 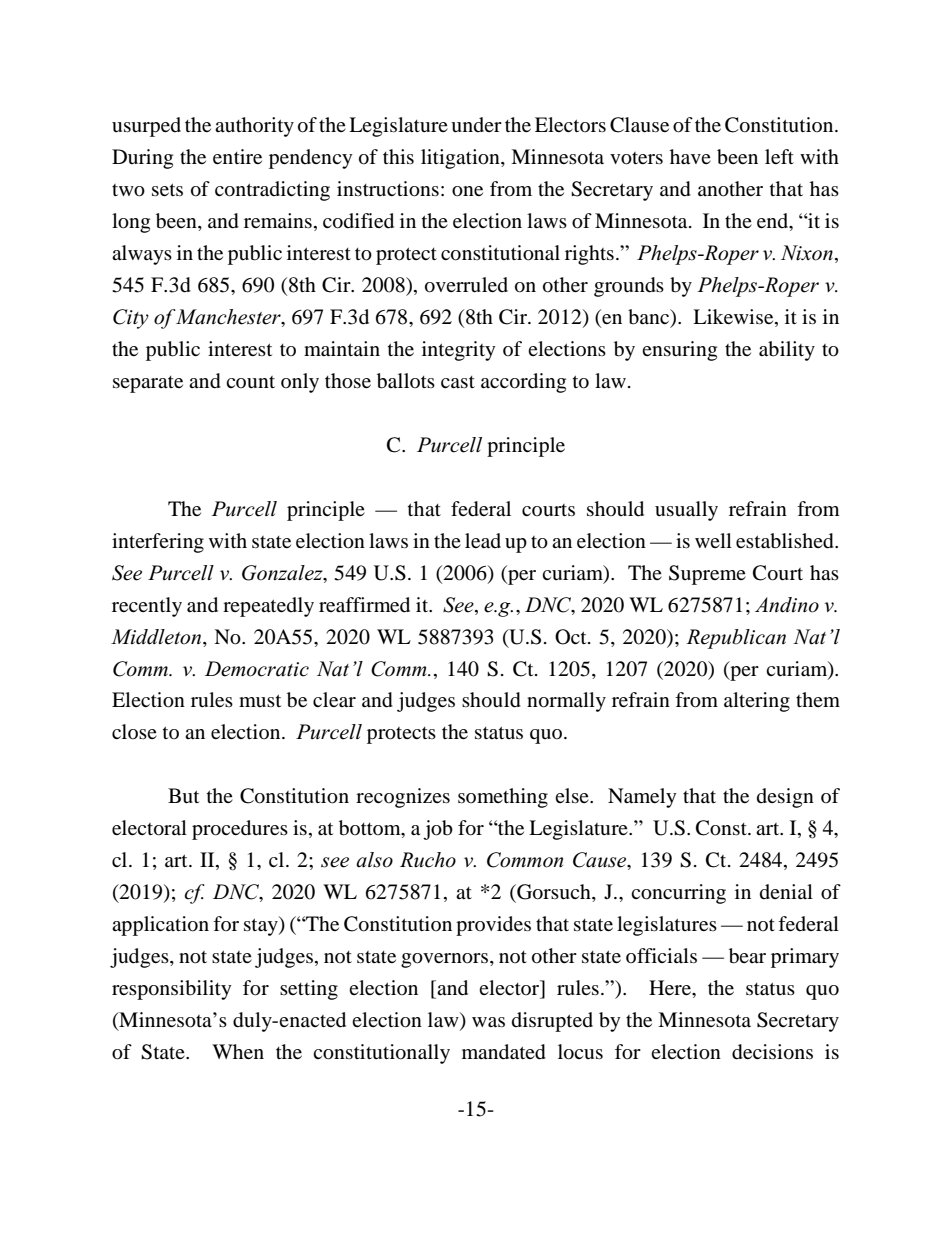 I want to click on decisions, so click(x=772, y=1052).
